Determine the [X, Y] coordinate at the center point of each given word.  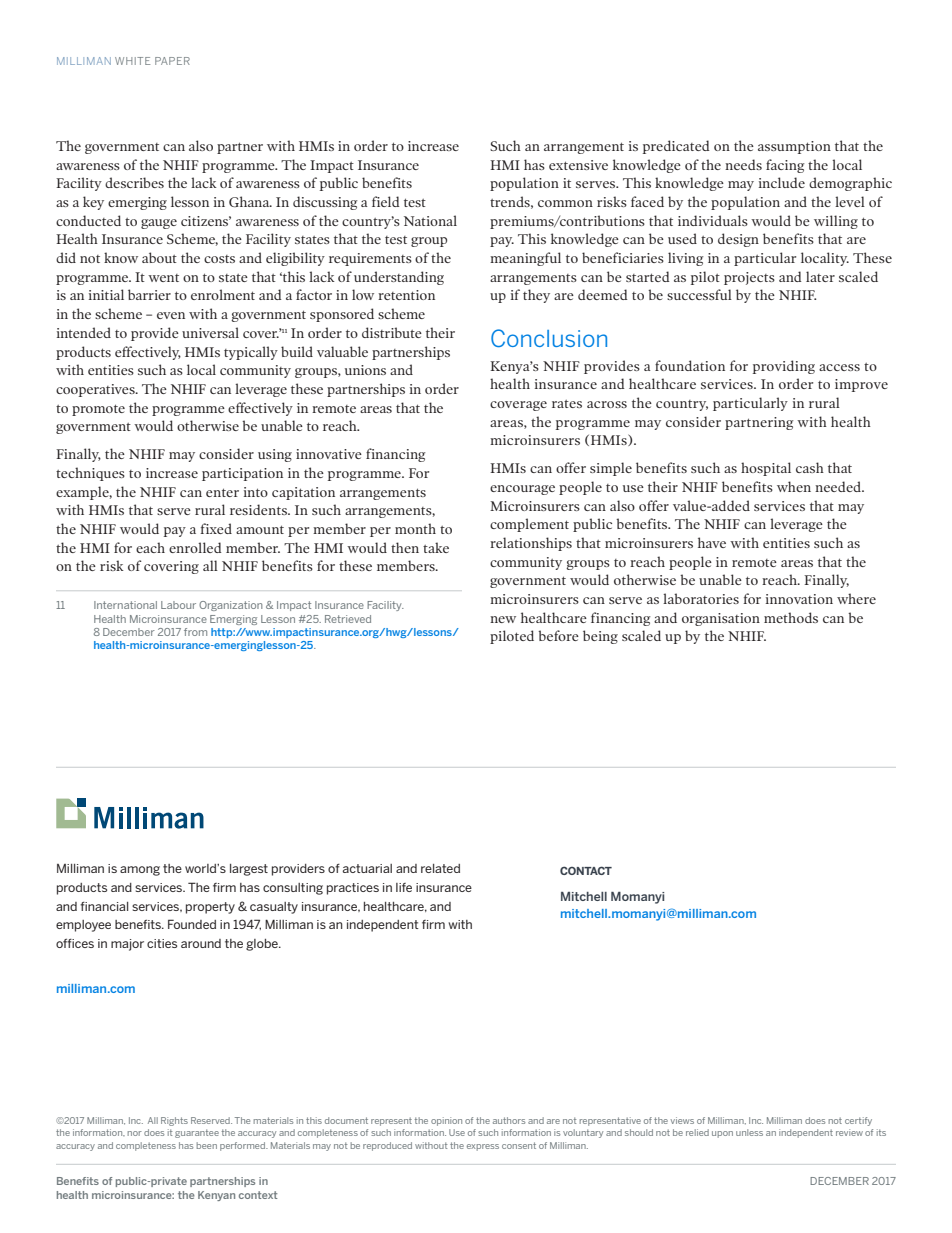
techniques [90, 474]
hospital [766, 469]
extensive [578, 165]
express [483, 1147]
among [140, 871]
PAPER [172, 61]
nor [135, 1133]
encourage [522, 490]
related [440, 868]
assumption [794, 147]
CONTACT [586, 870]
